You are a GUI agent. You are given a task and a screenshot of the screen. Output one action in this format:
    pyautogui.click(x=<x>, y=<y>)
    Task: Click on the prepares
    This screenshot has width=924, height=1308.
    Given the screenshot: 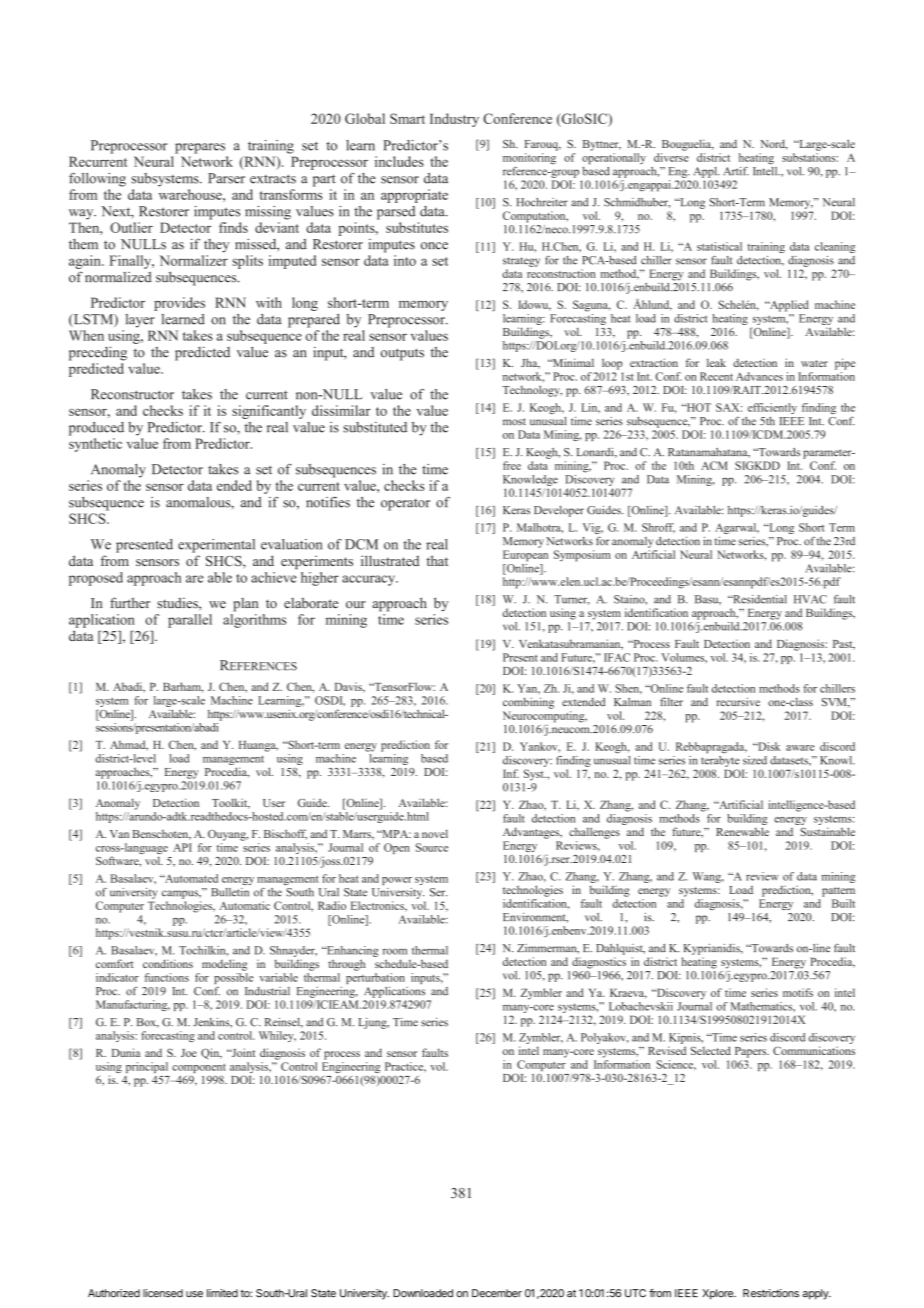 What is the action you would take?
    pyautogui.click(x=200, y=148)
